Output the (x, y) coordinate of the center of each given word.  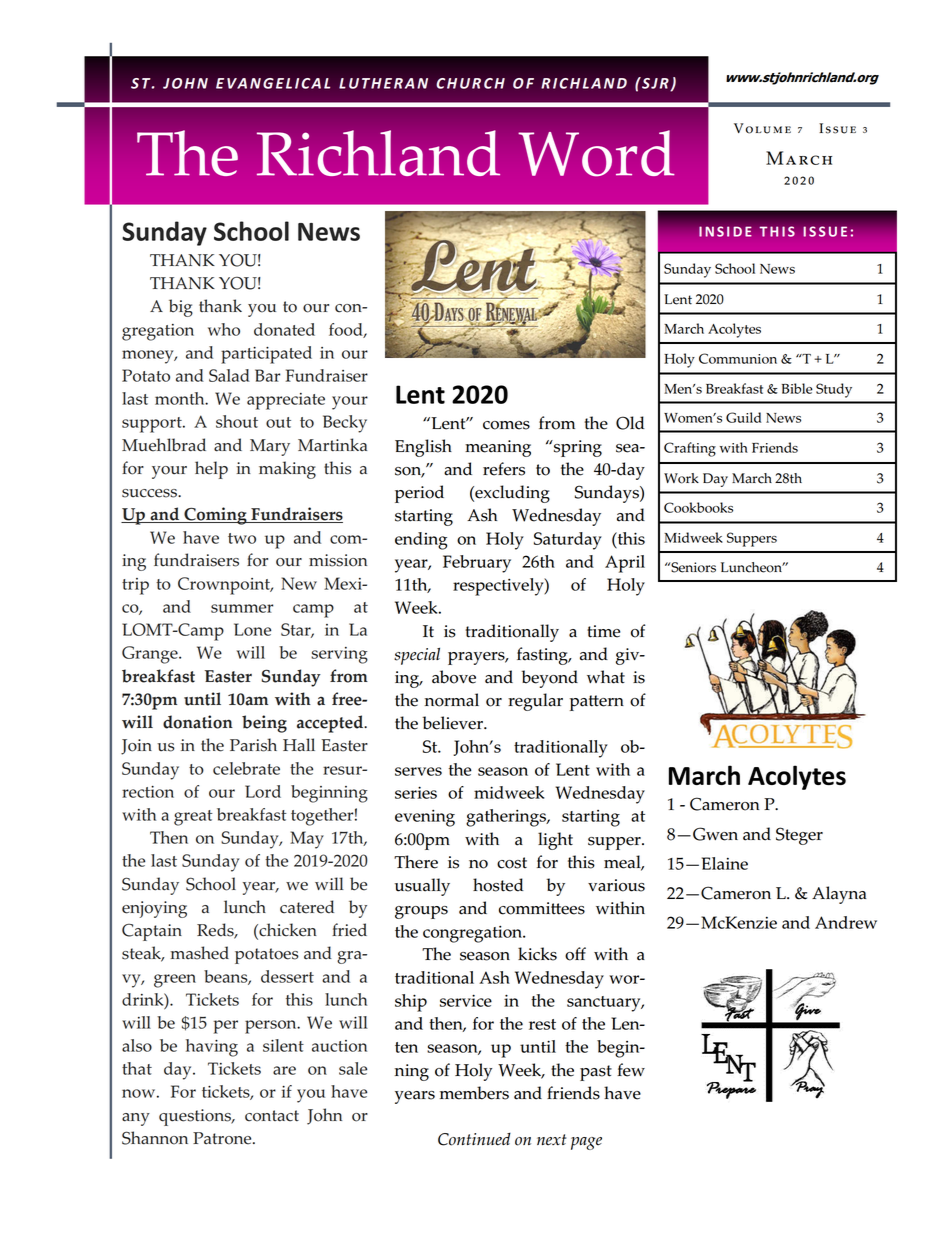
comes (506, 425)
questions (196, 1117)
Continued (474, 1139)
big (181, 308)
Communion (738, 358)
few (631, 1070)
